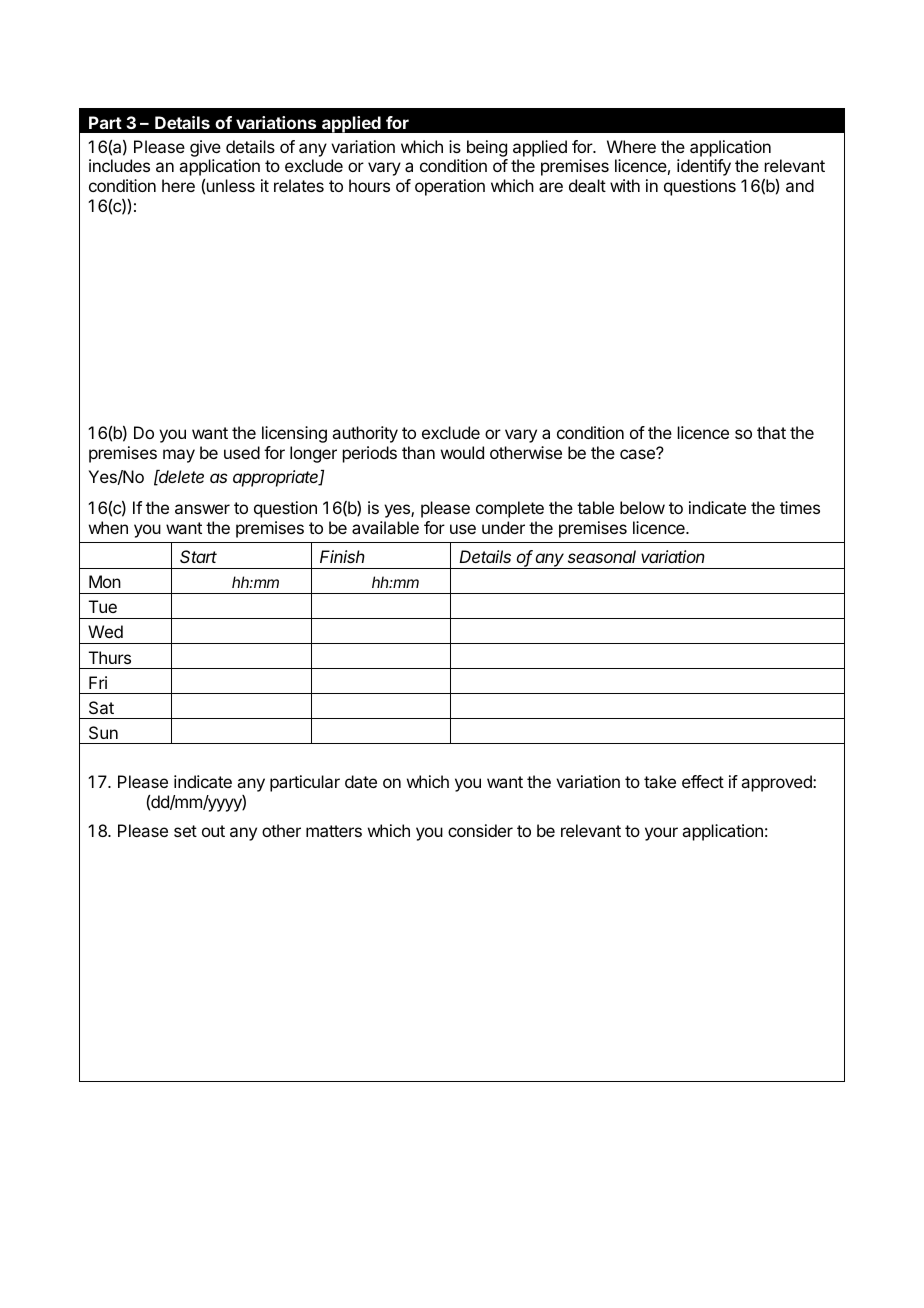 This image has height=1308, width=924. What do you see at coordinates (98, 682) in the image?
I see `Fri` at bounding box center [98, 682].
